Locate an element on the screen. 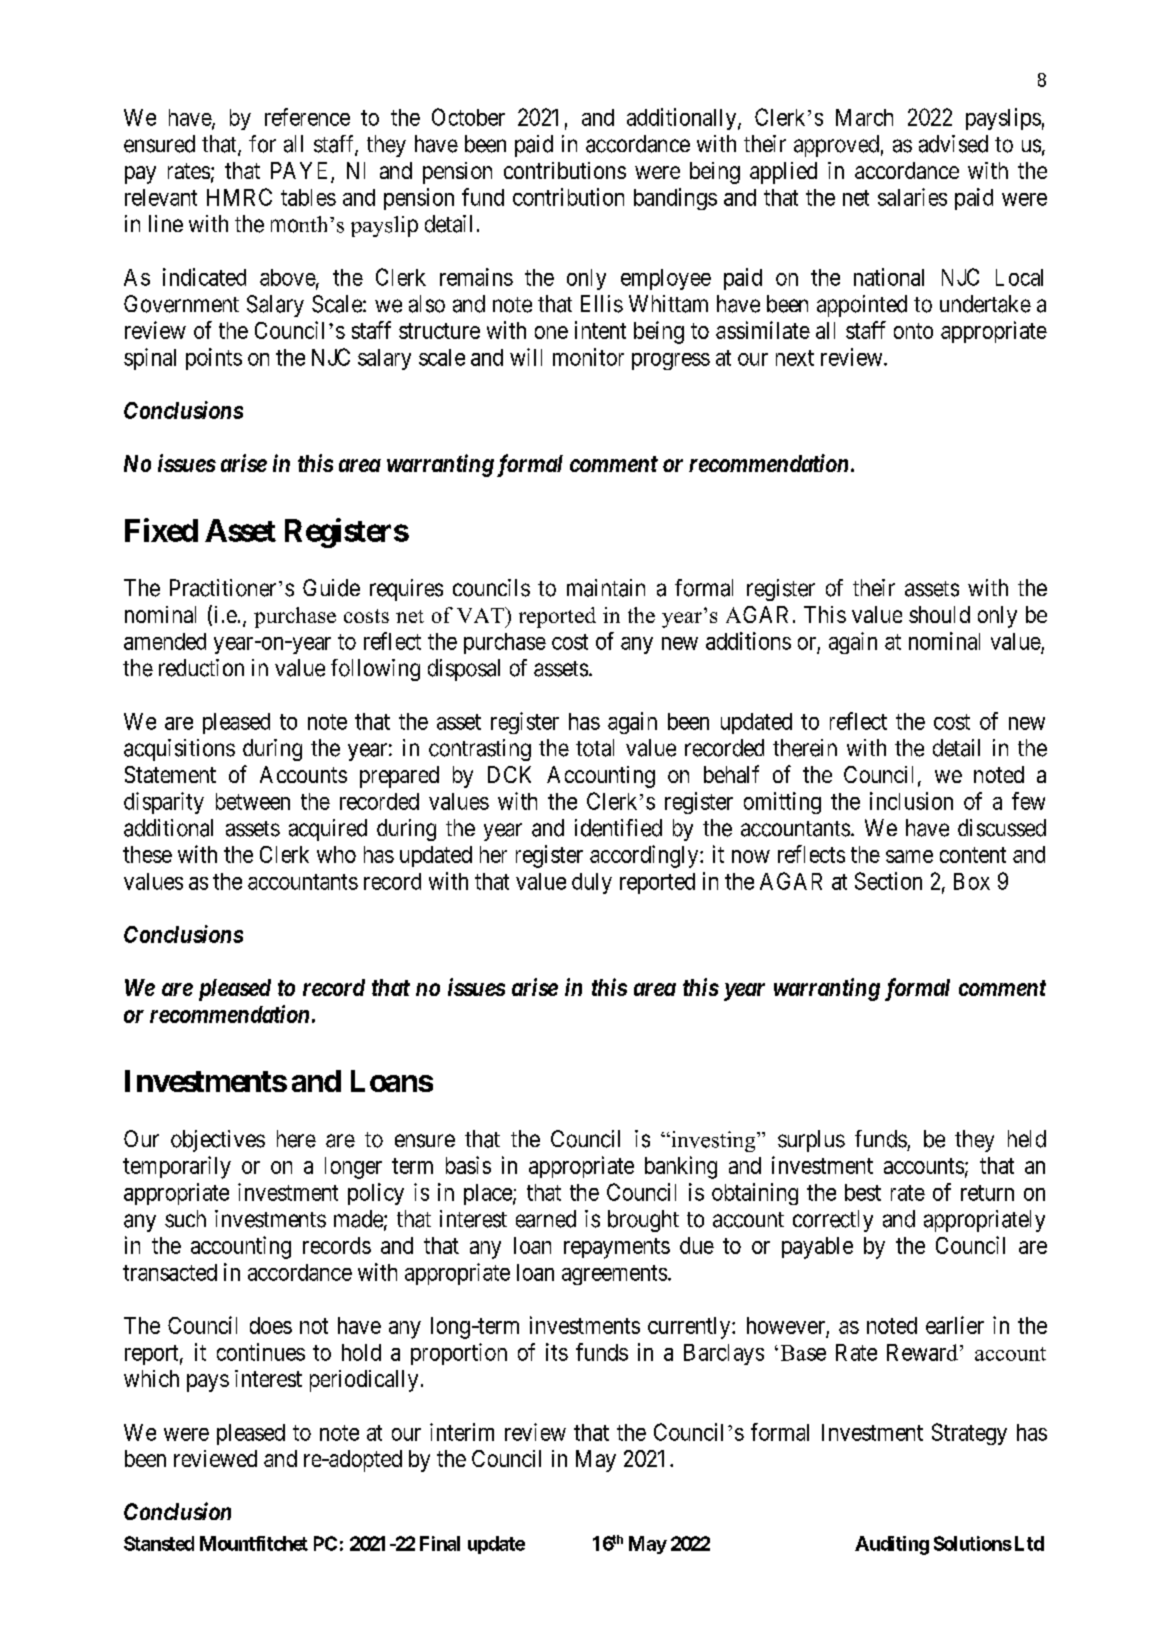 The width and height of the screenshot is (1150, 1626). PAYE is located at coordinates (299, 170).
